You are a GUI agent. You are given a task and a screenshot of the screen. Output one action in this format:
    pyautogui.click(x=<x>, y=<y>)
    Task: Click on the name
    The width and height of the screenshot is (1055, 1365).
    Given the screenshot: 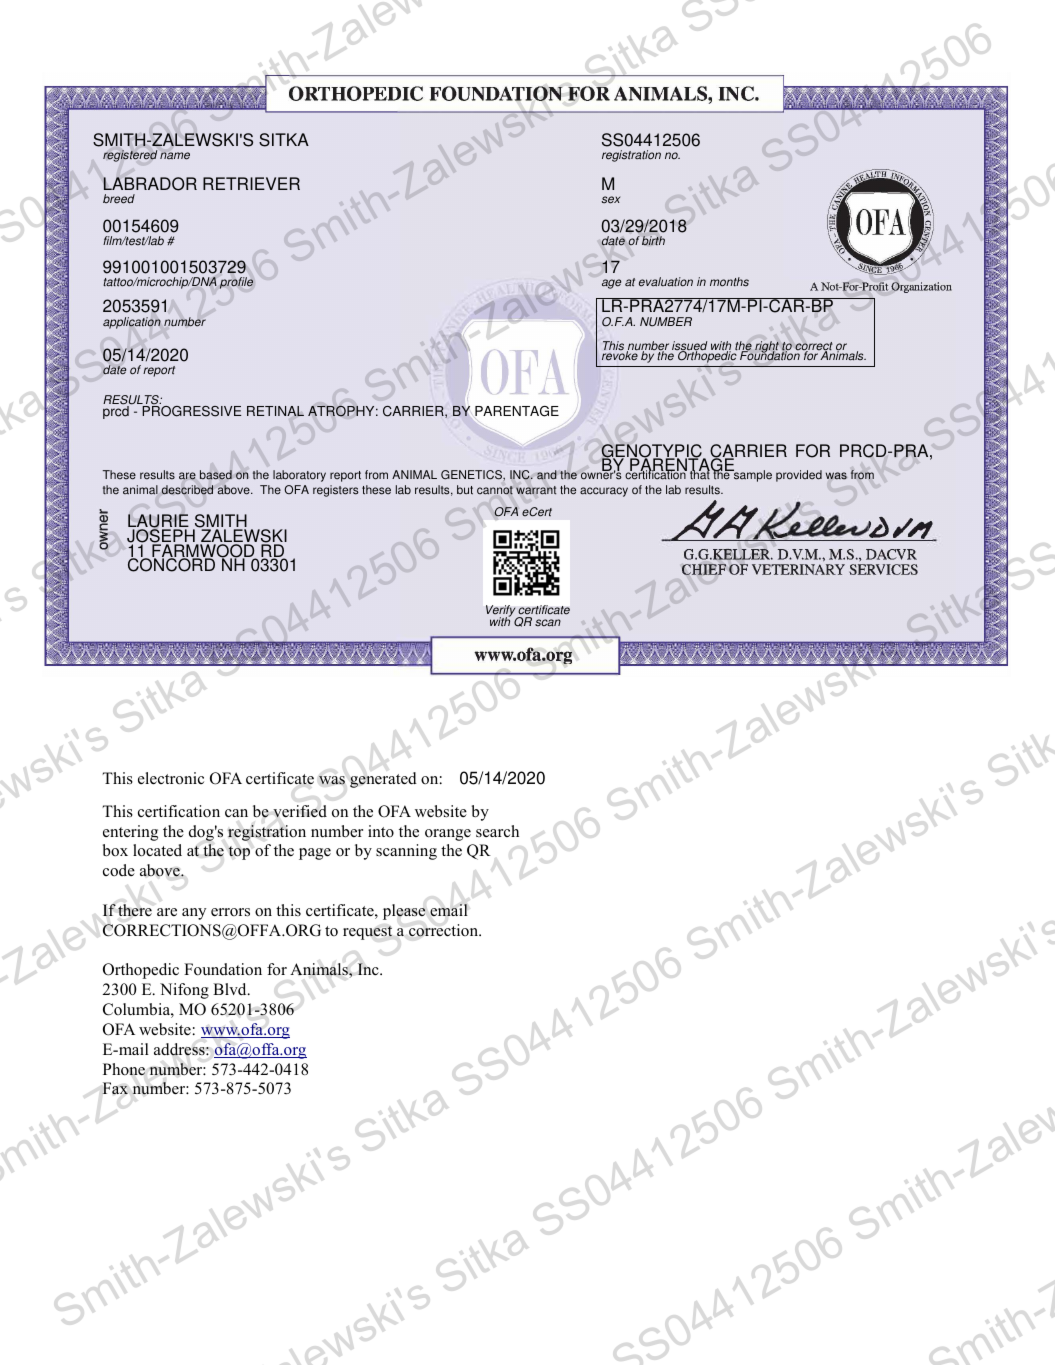 What is the action you would take?
    pyautogui.click(x=175, y=156)
